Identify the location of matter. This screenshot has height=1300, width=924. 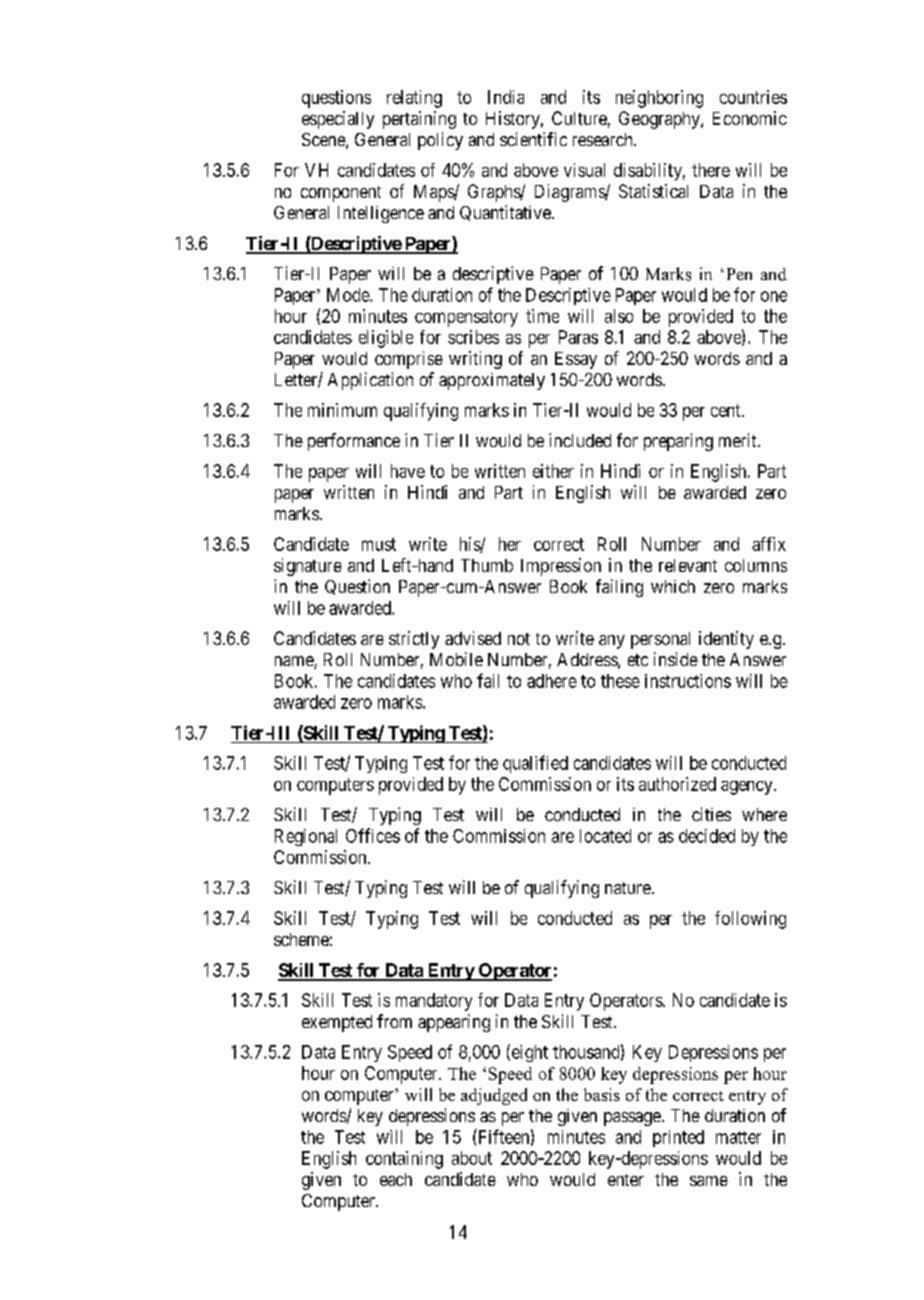
(738, 1137).
